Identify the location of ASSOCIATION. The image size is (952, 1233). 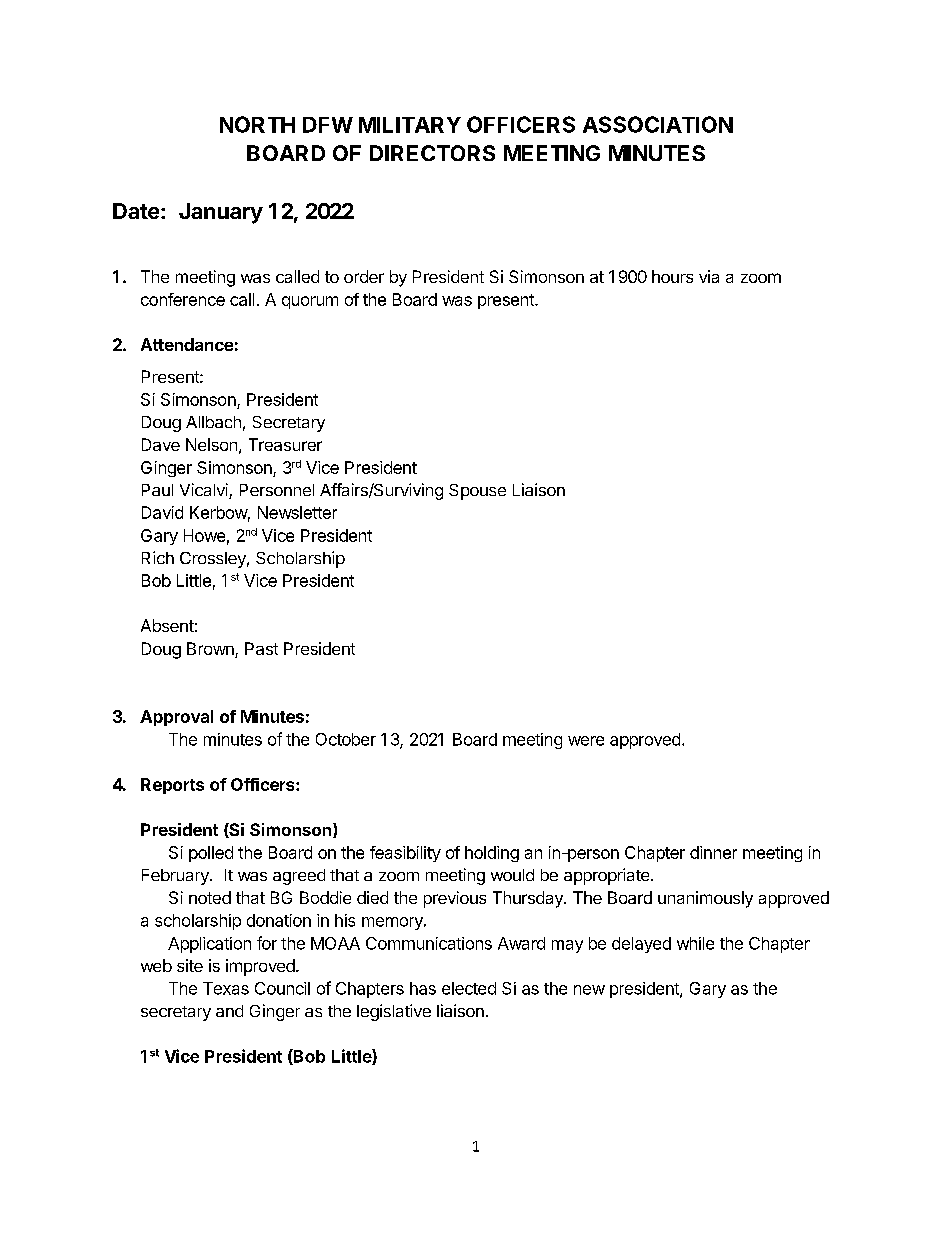
(658, 124).
